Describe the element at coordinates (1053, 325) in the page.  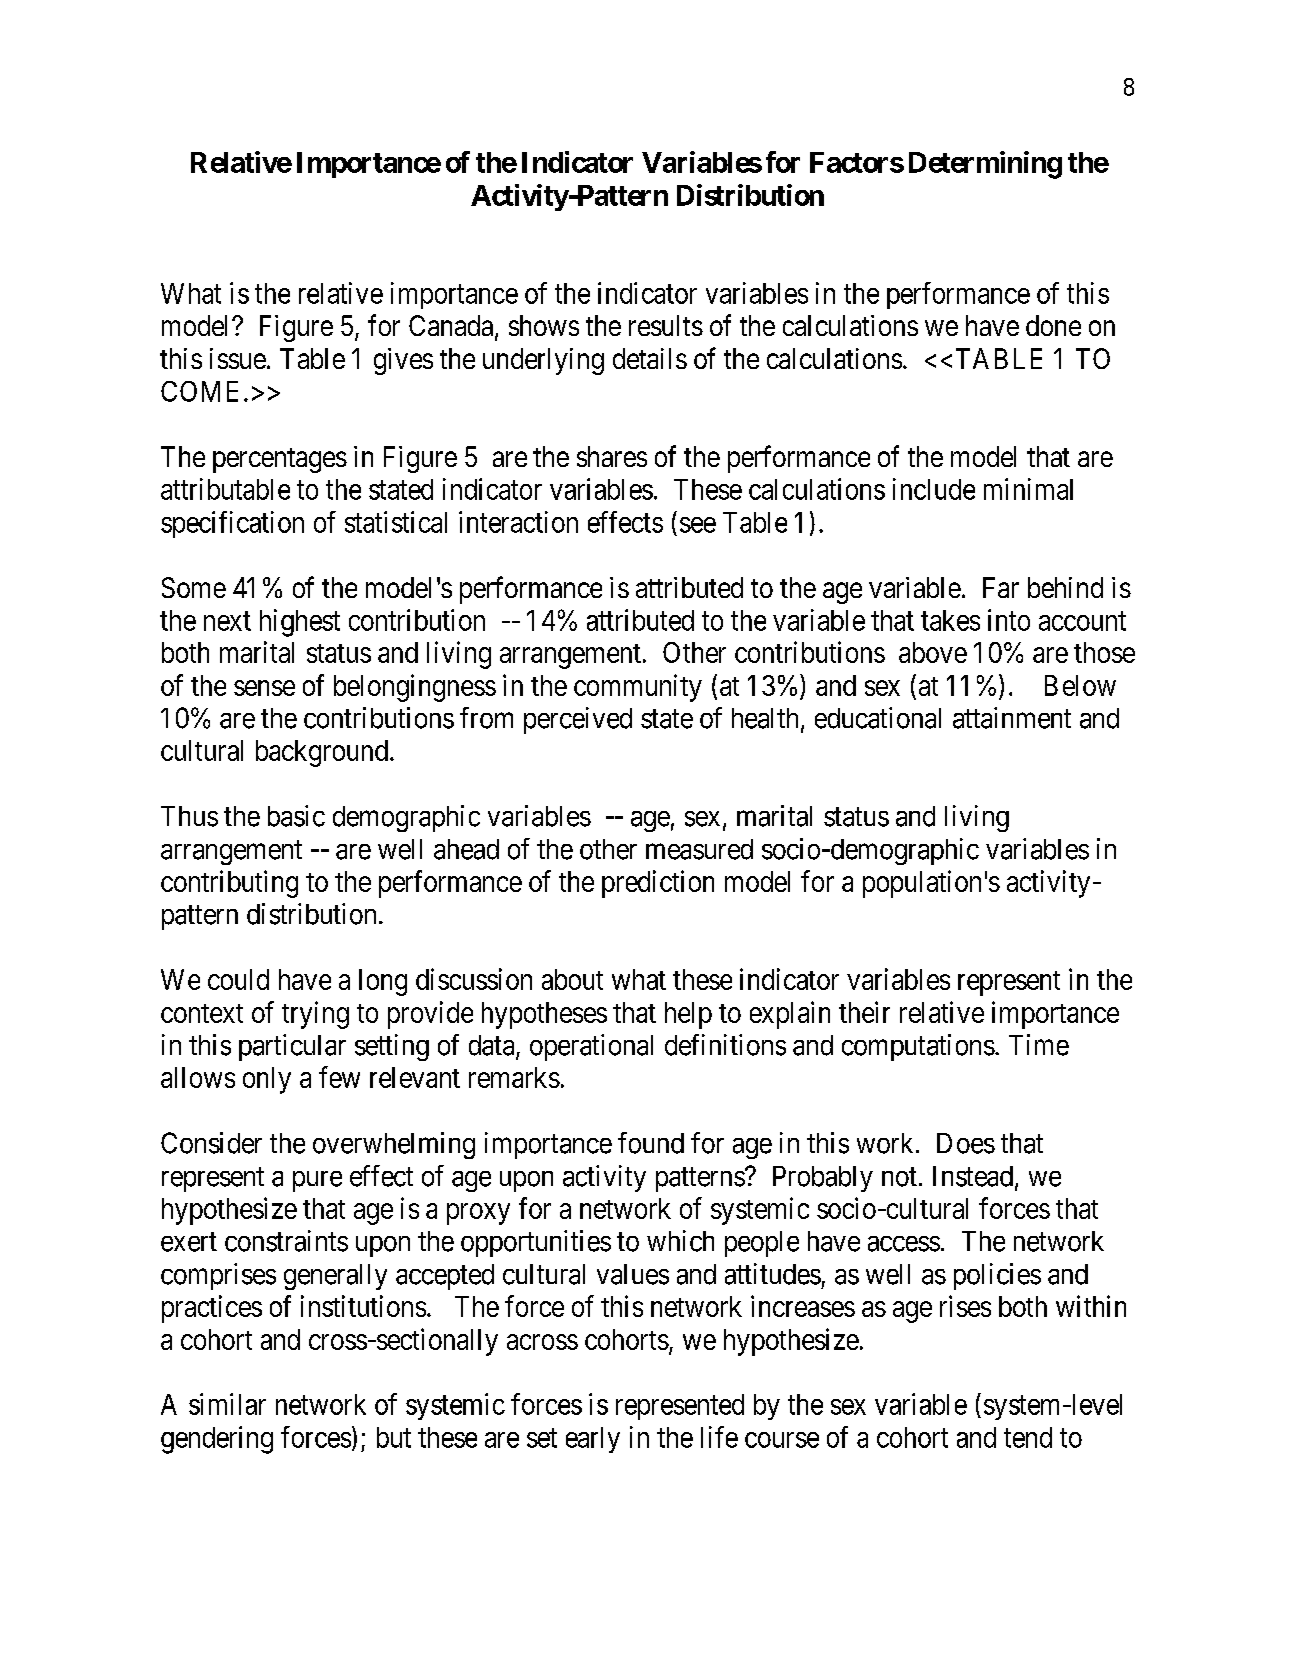
I see `done` at that location.
